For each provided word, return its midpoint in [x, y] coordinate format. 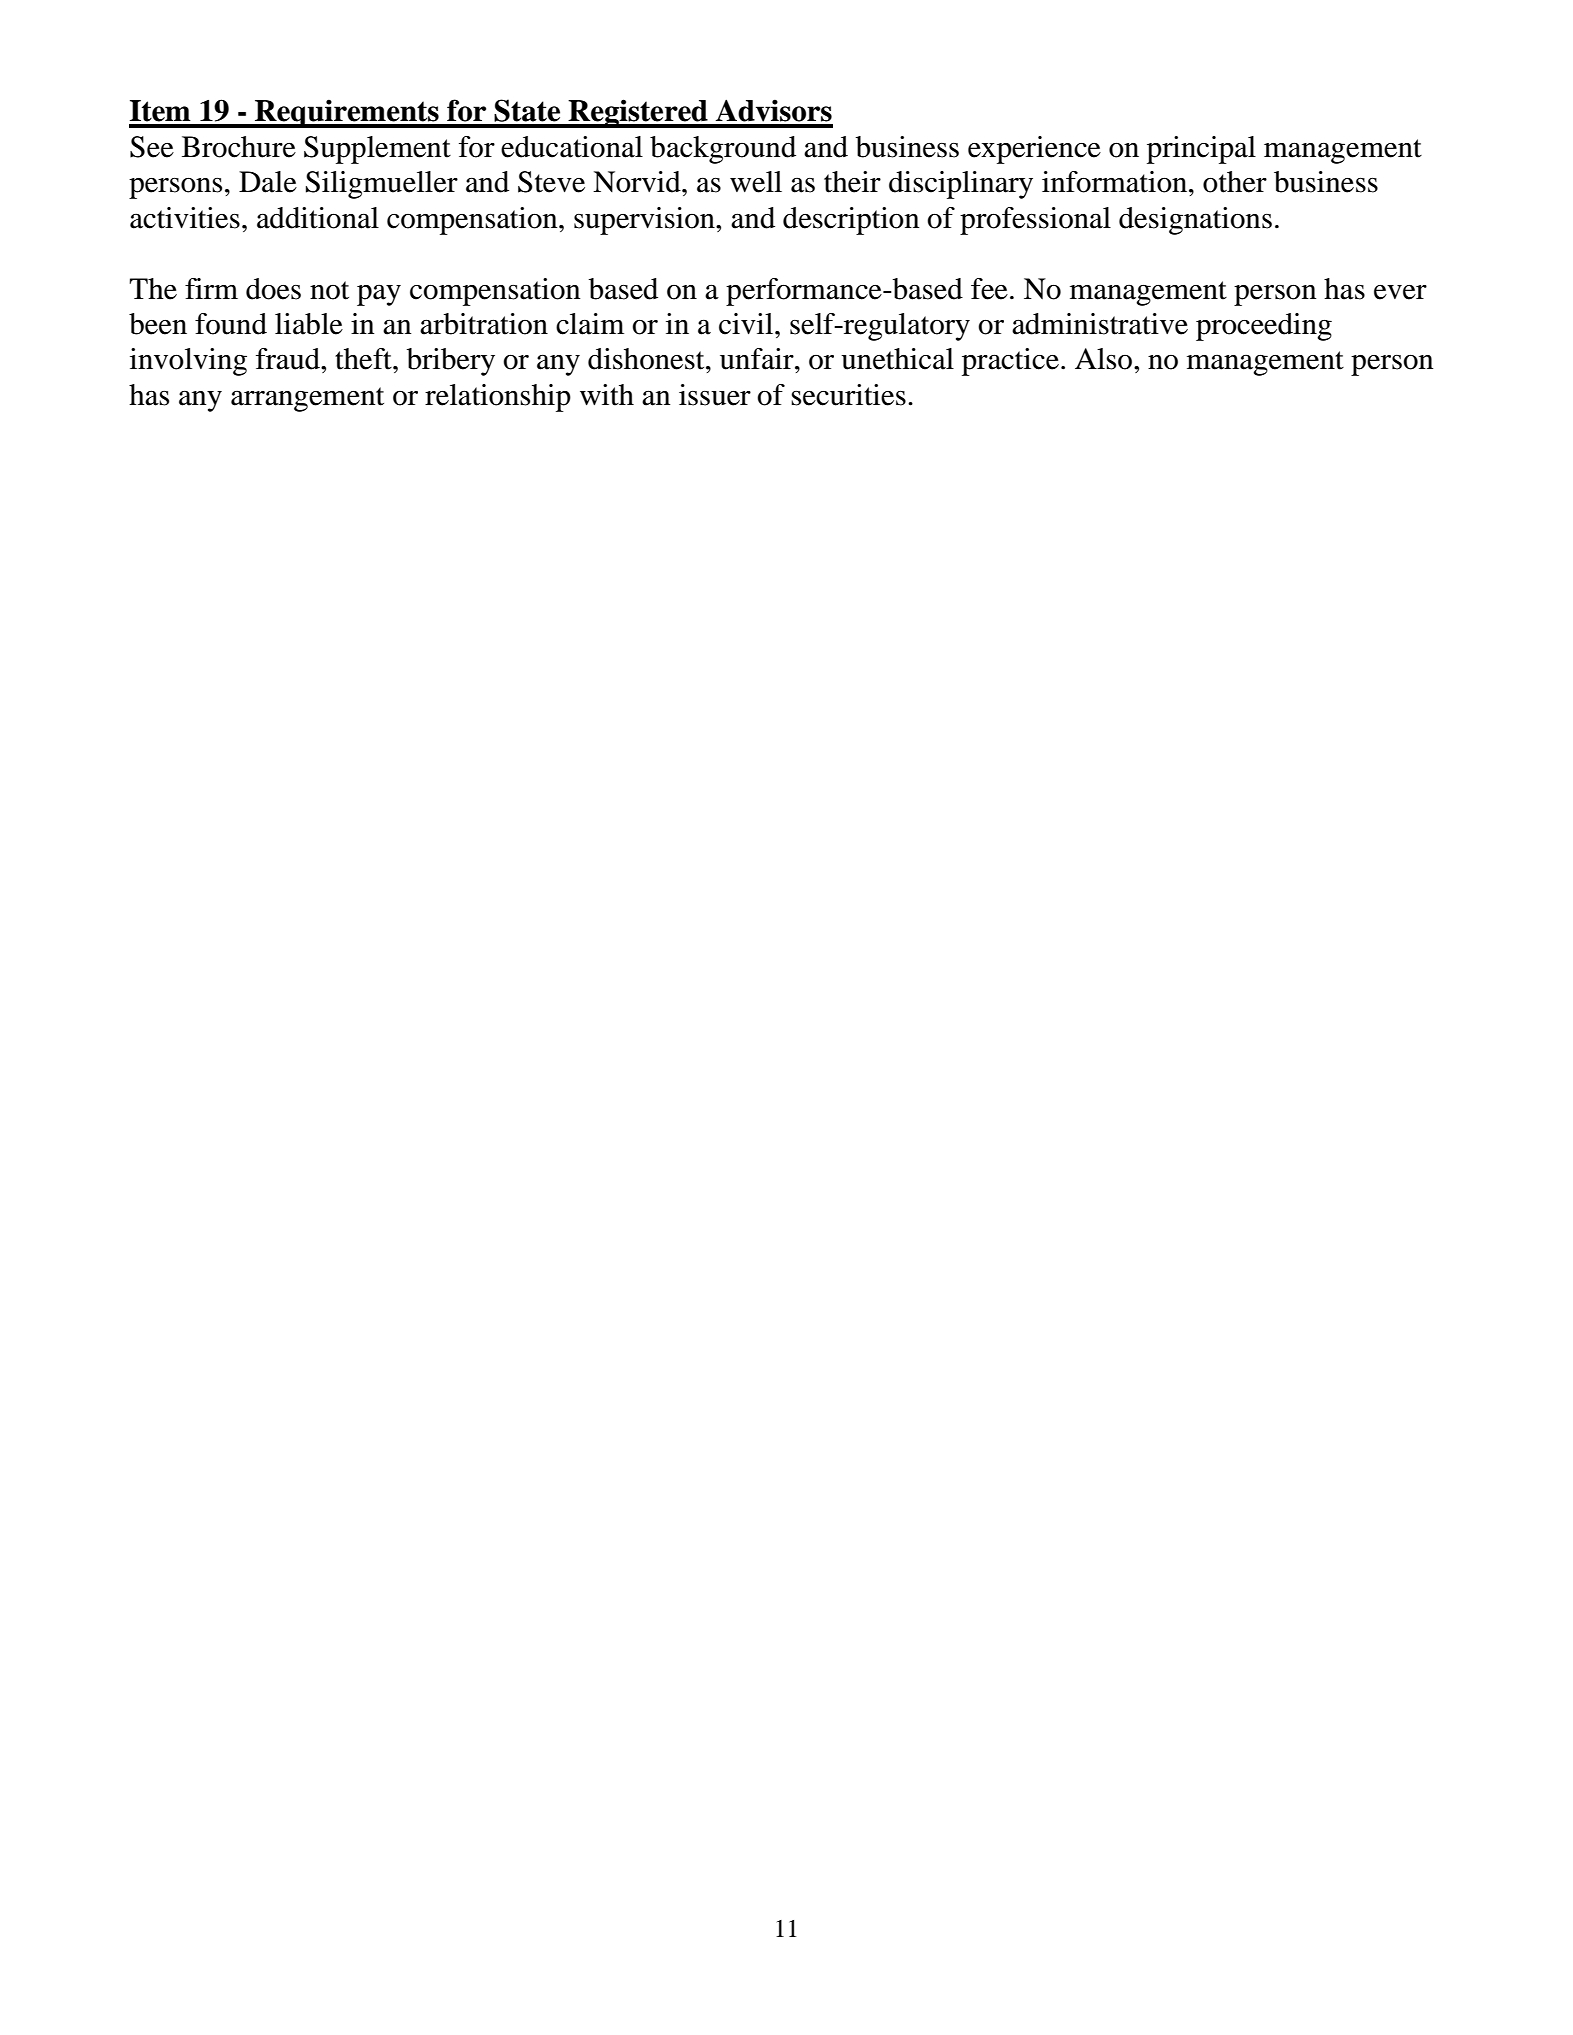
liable [309, 324]
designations [1195, 221]
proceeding [1264, 327]
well [756, 182]
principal [1201, 150]
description [851, 221]
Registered [638, 113]
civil [746, 324]
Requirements [347, 113]
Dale [268, 182]
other [1235, 182]
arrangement [307, 399]
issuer [715, 395]
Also [1105, 359]
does [273, 289]
